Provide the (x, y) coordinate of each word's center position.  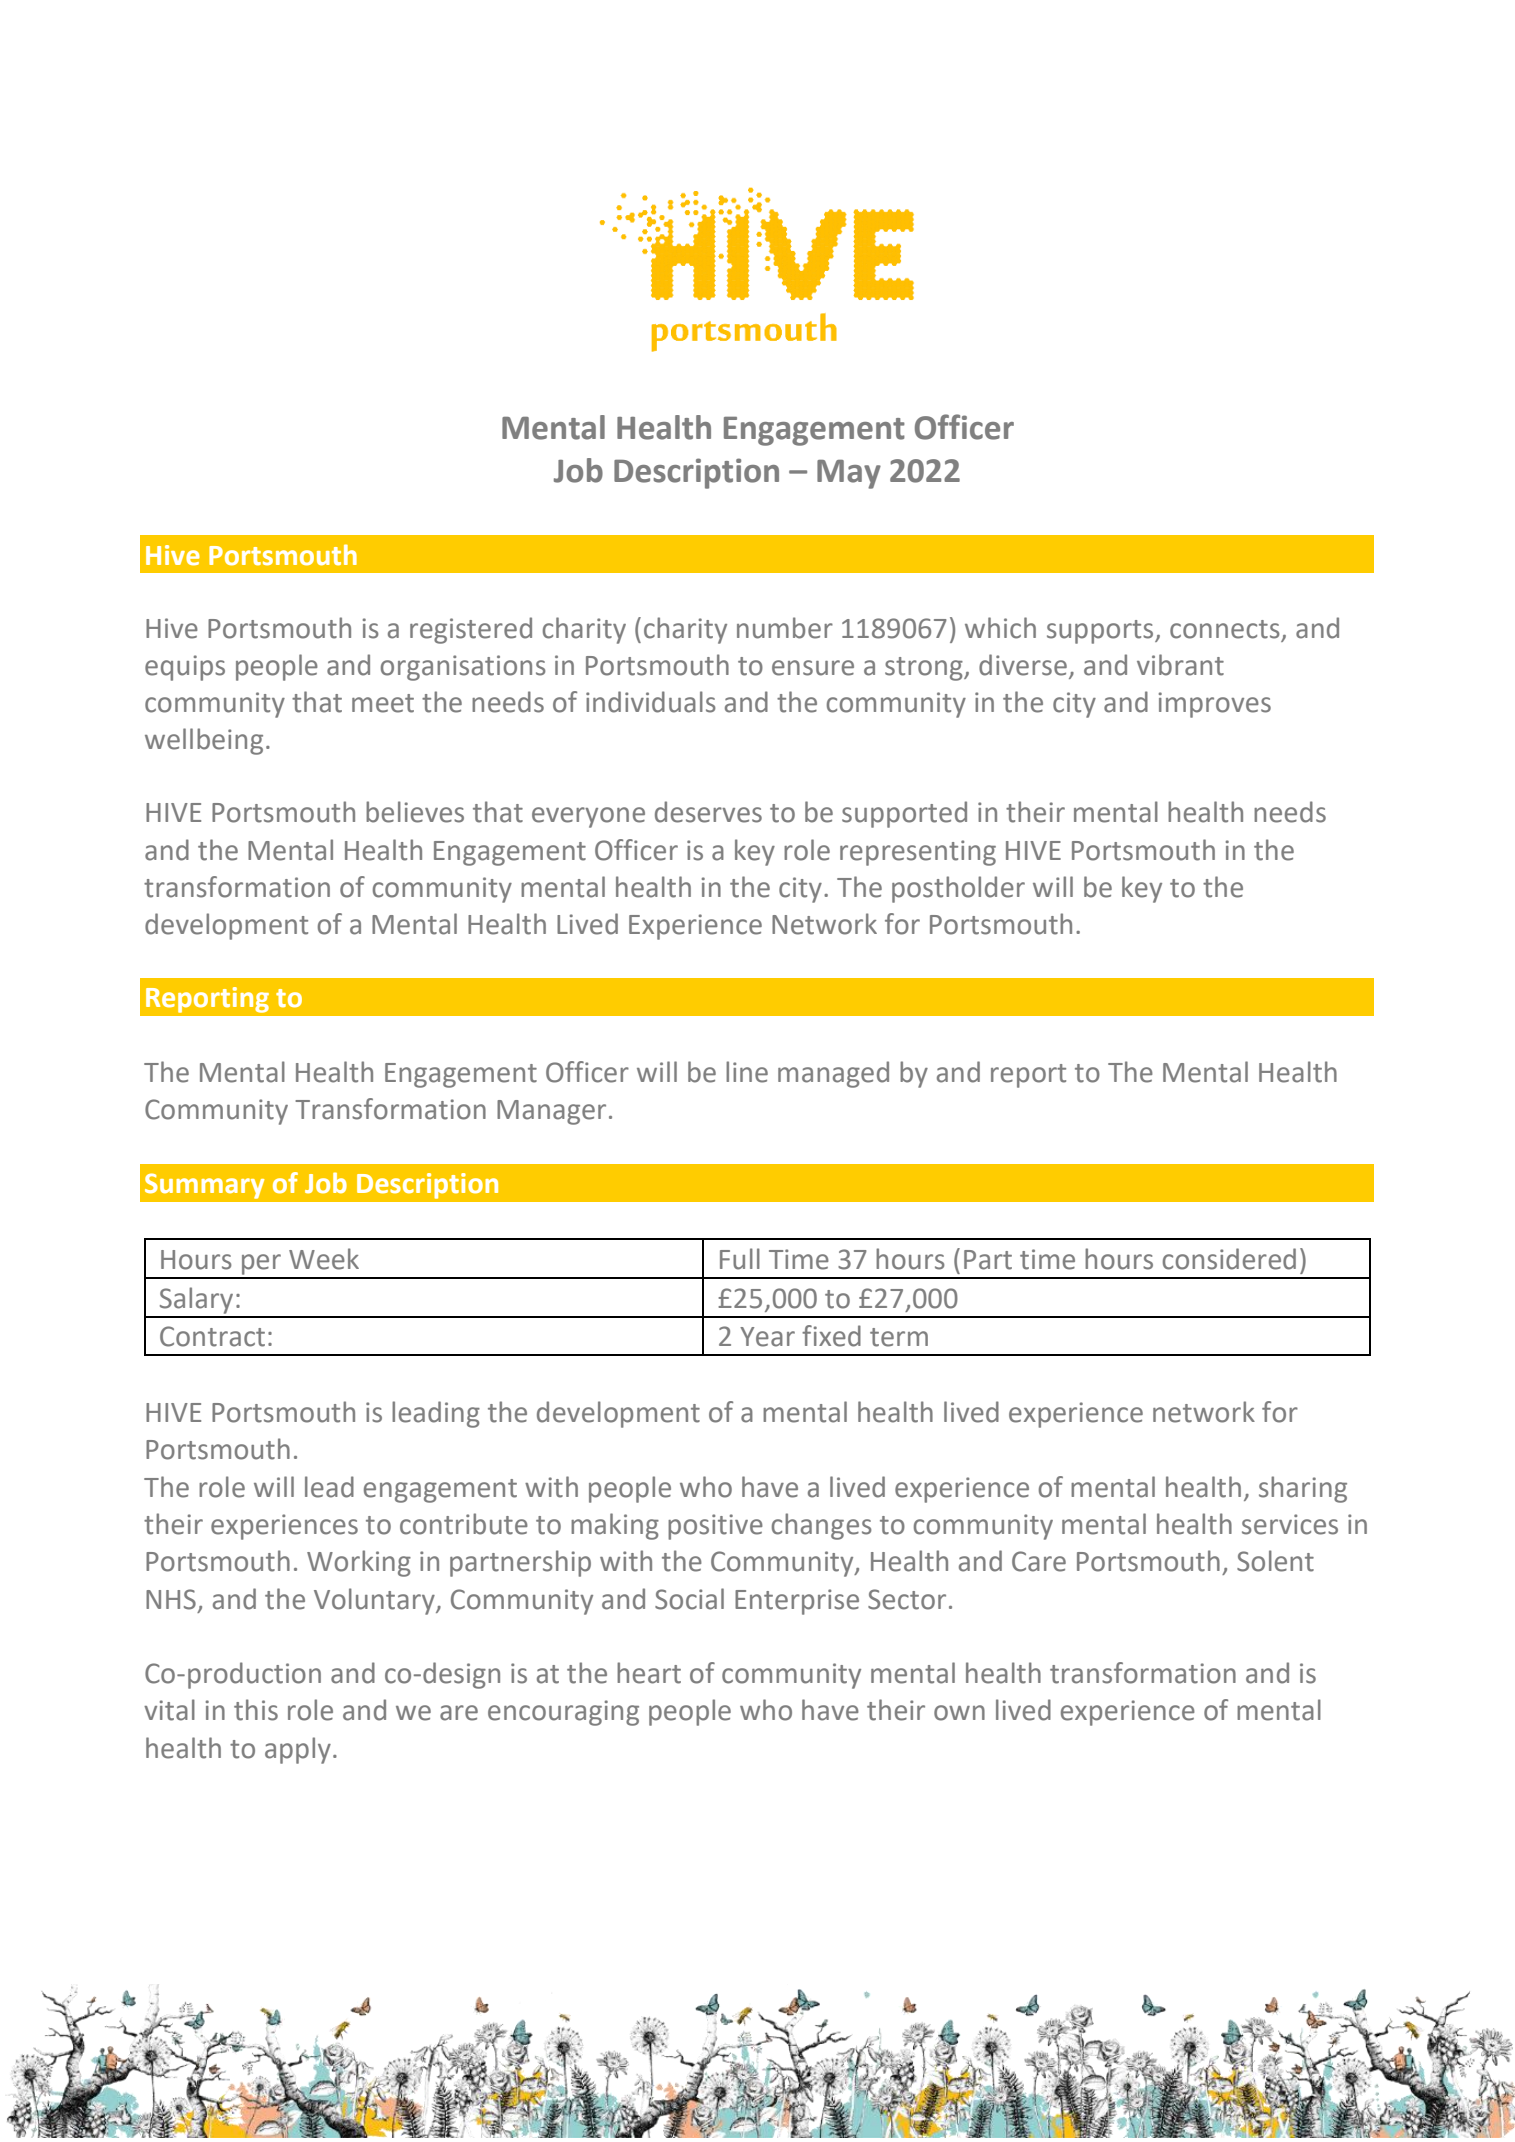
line (747, 1072)
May (849, 474)
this (256, 1710)
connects (1225, 629)
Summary (204, 1186)
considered (1229, 1259)
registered (471, 630)
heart (649, 1673)
